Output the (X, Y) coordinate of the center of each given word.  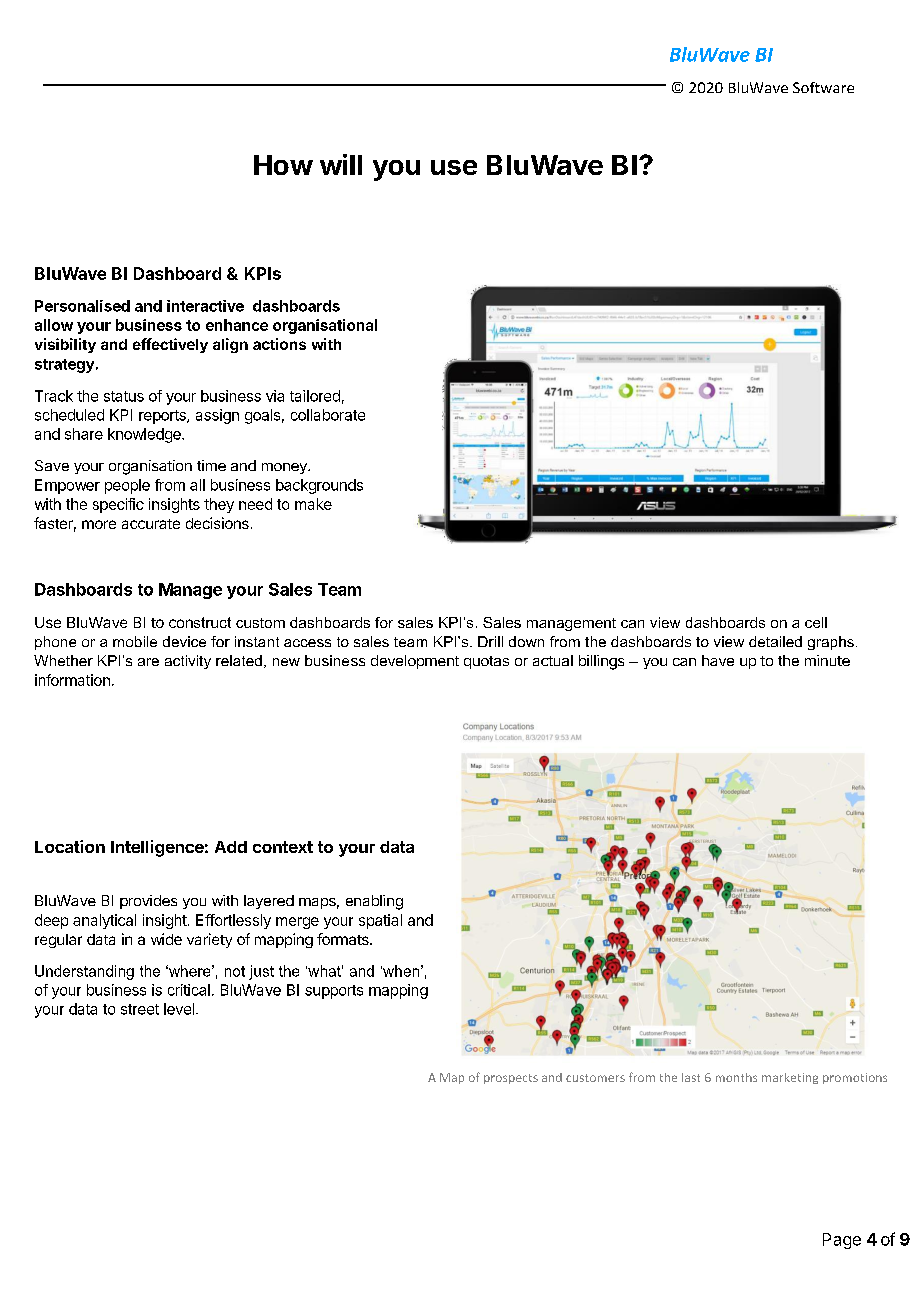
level (179, 1009)
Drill (490, 641)
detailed (775, 641)
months (736, 1077)
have (718, 660)
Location (70, 846)
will (341, 164)
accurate (151, 524)
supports (334, 992)
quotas (486, 662)
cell (816, 622)
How (283, 165)
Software (823, 87)
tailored (315, 396)
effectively (170, 345)
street (140, 1009)
